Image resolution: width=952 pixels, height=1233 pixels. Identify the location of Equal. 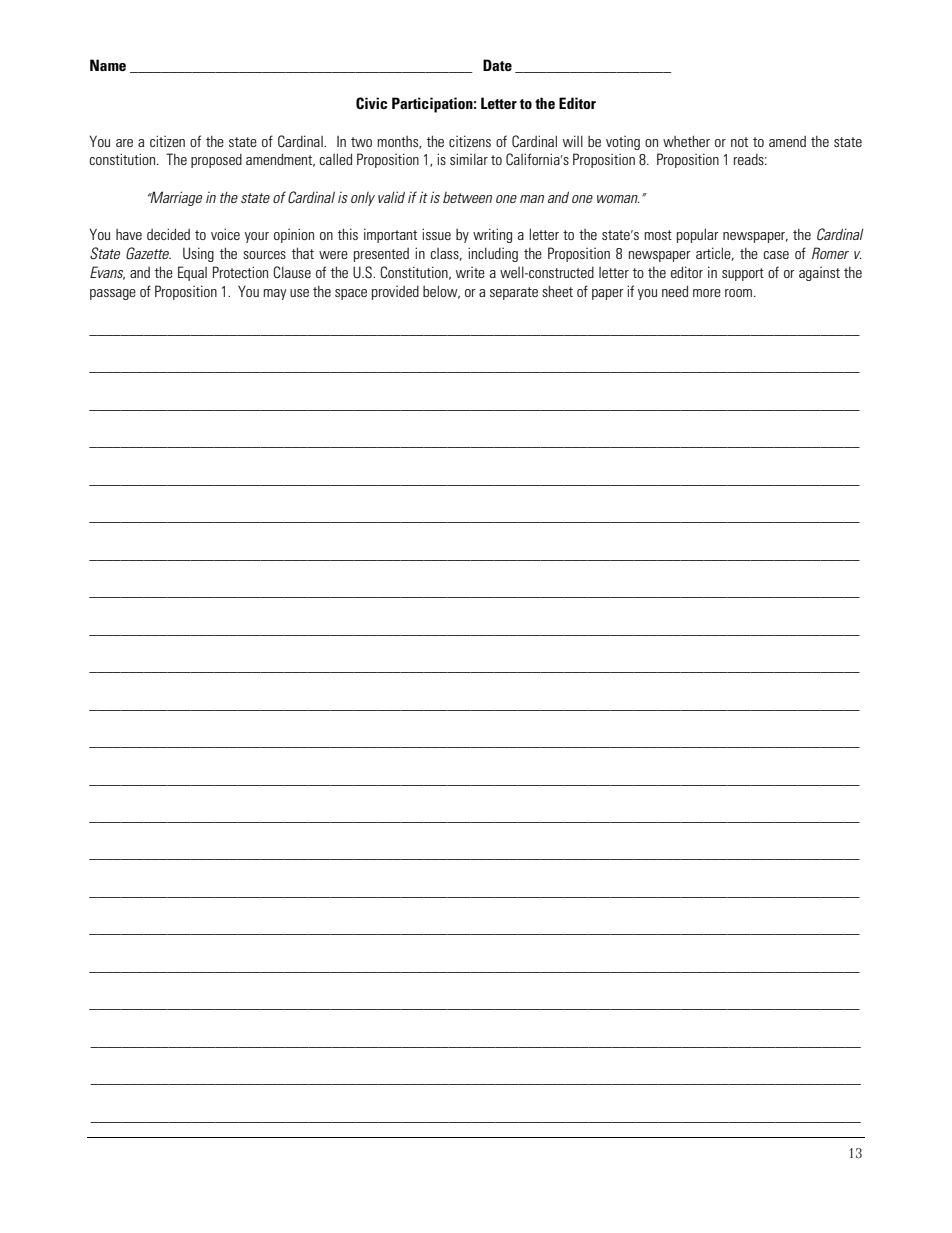
(192, 273).
